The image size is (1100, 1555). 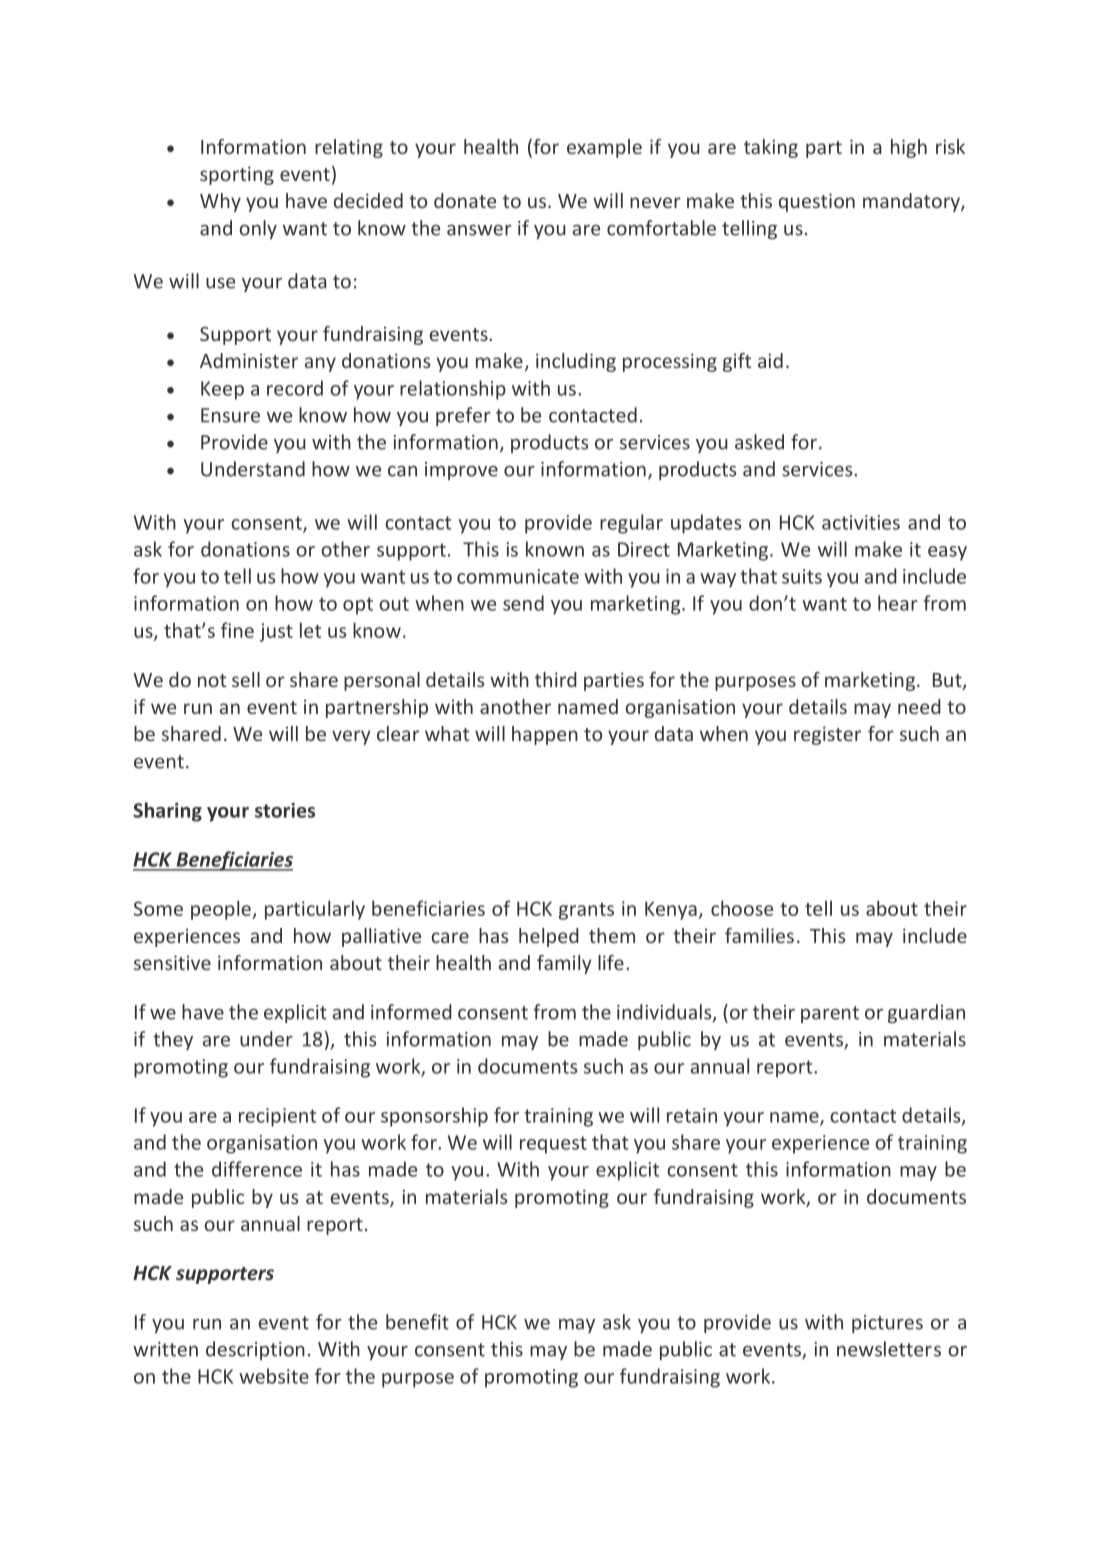 What do you see at coordinates (827, 735) in the screenshot?
I see `register` at bounding box center [827, 735].
